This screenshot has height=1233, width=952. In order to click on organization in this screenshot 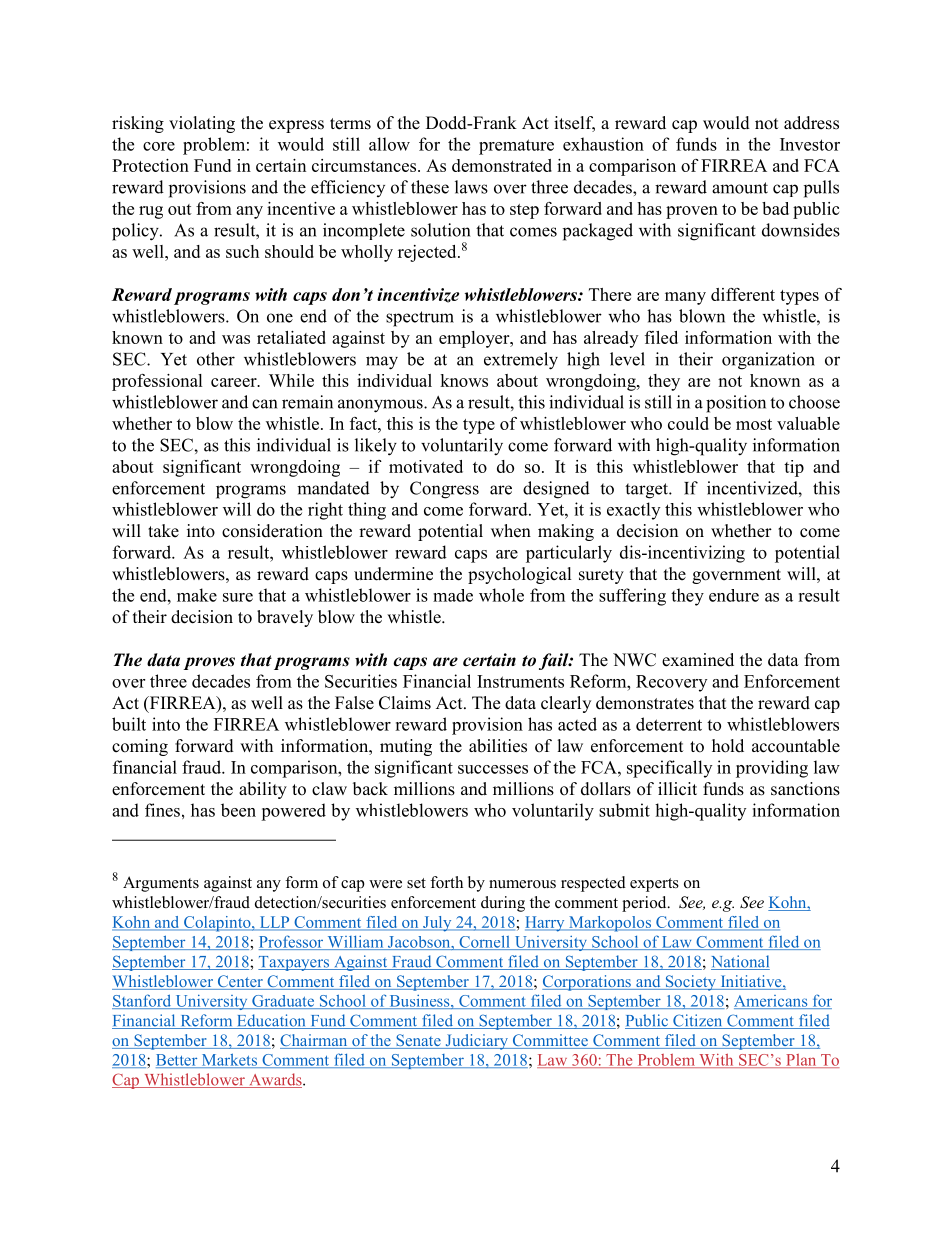, I will do `click(768, 361)`.
